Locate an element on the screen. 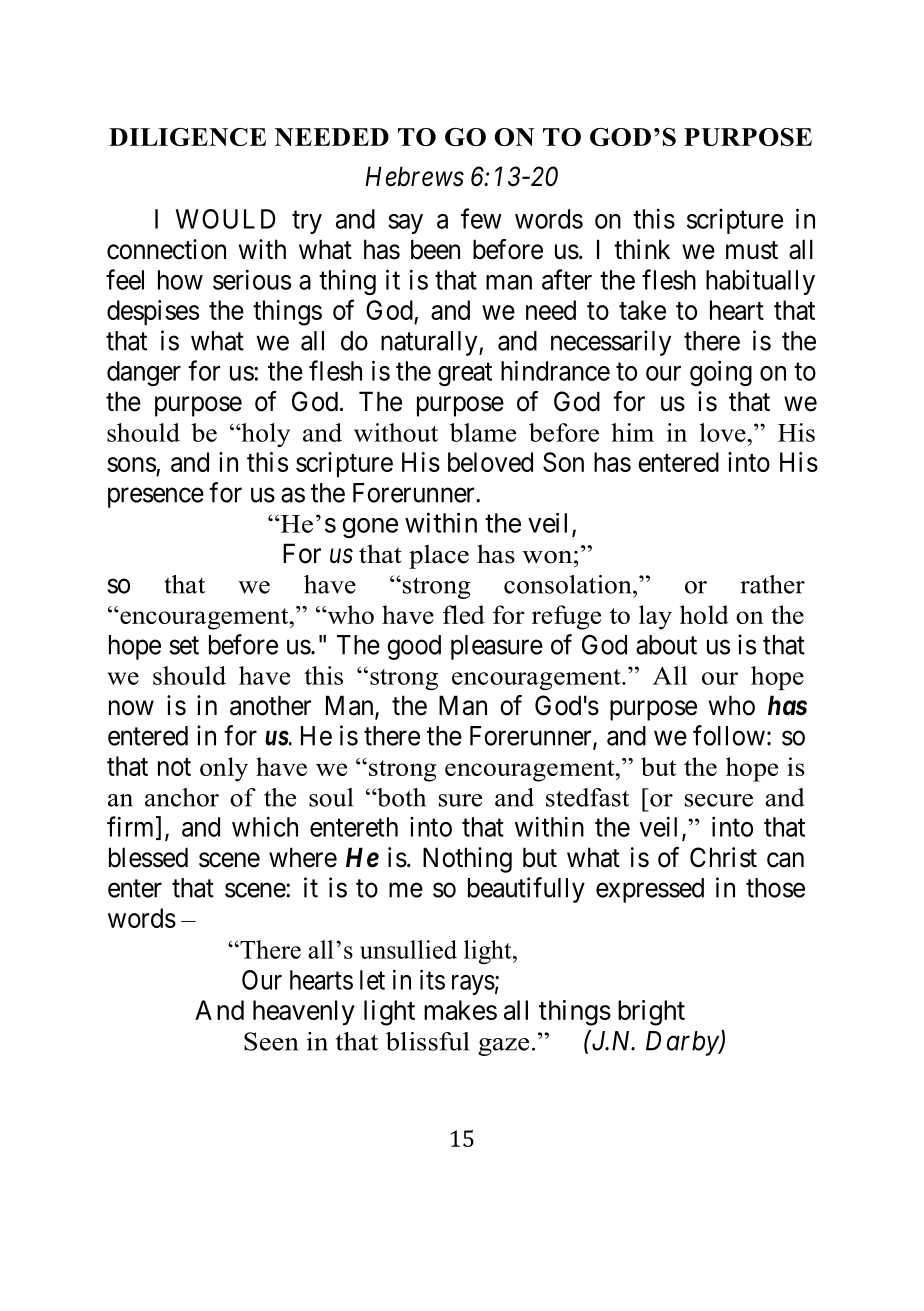 This screenshot has width=924, height=1311. Seen is located at coordinates (271, 1041).
